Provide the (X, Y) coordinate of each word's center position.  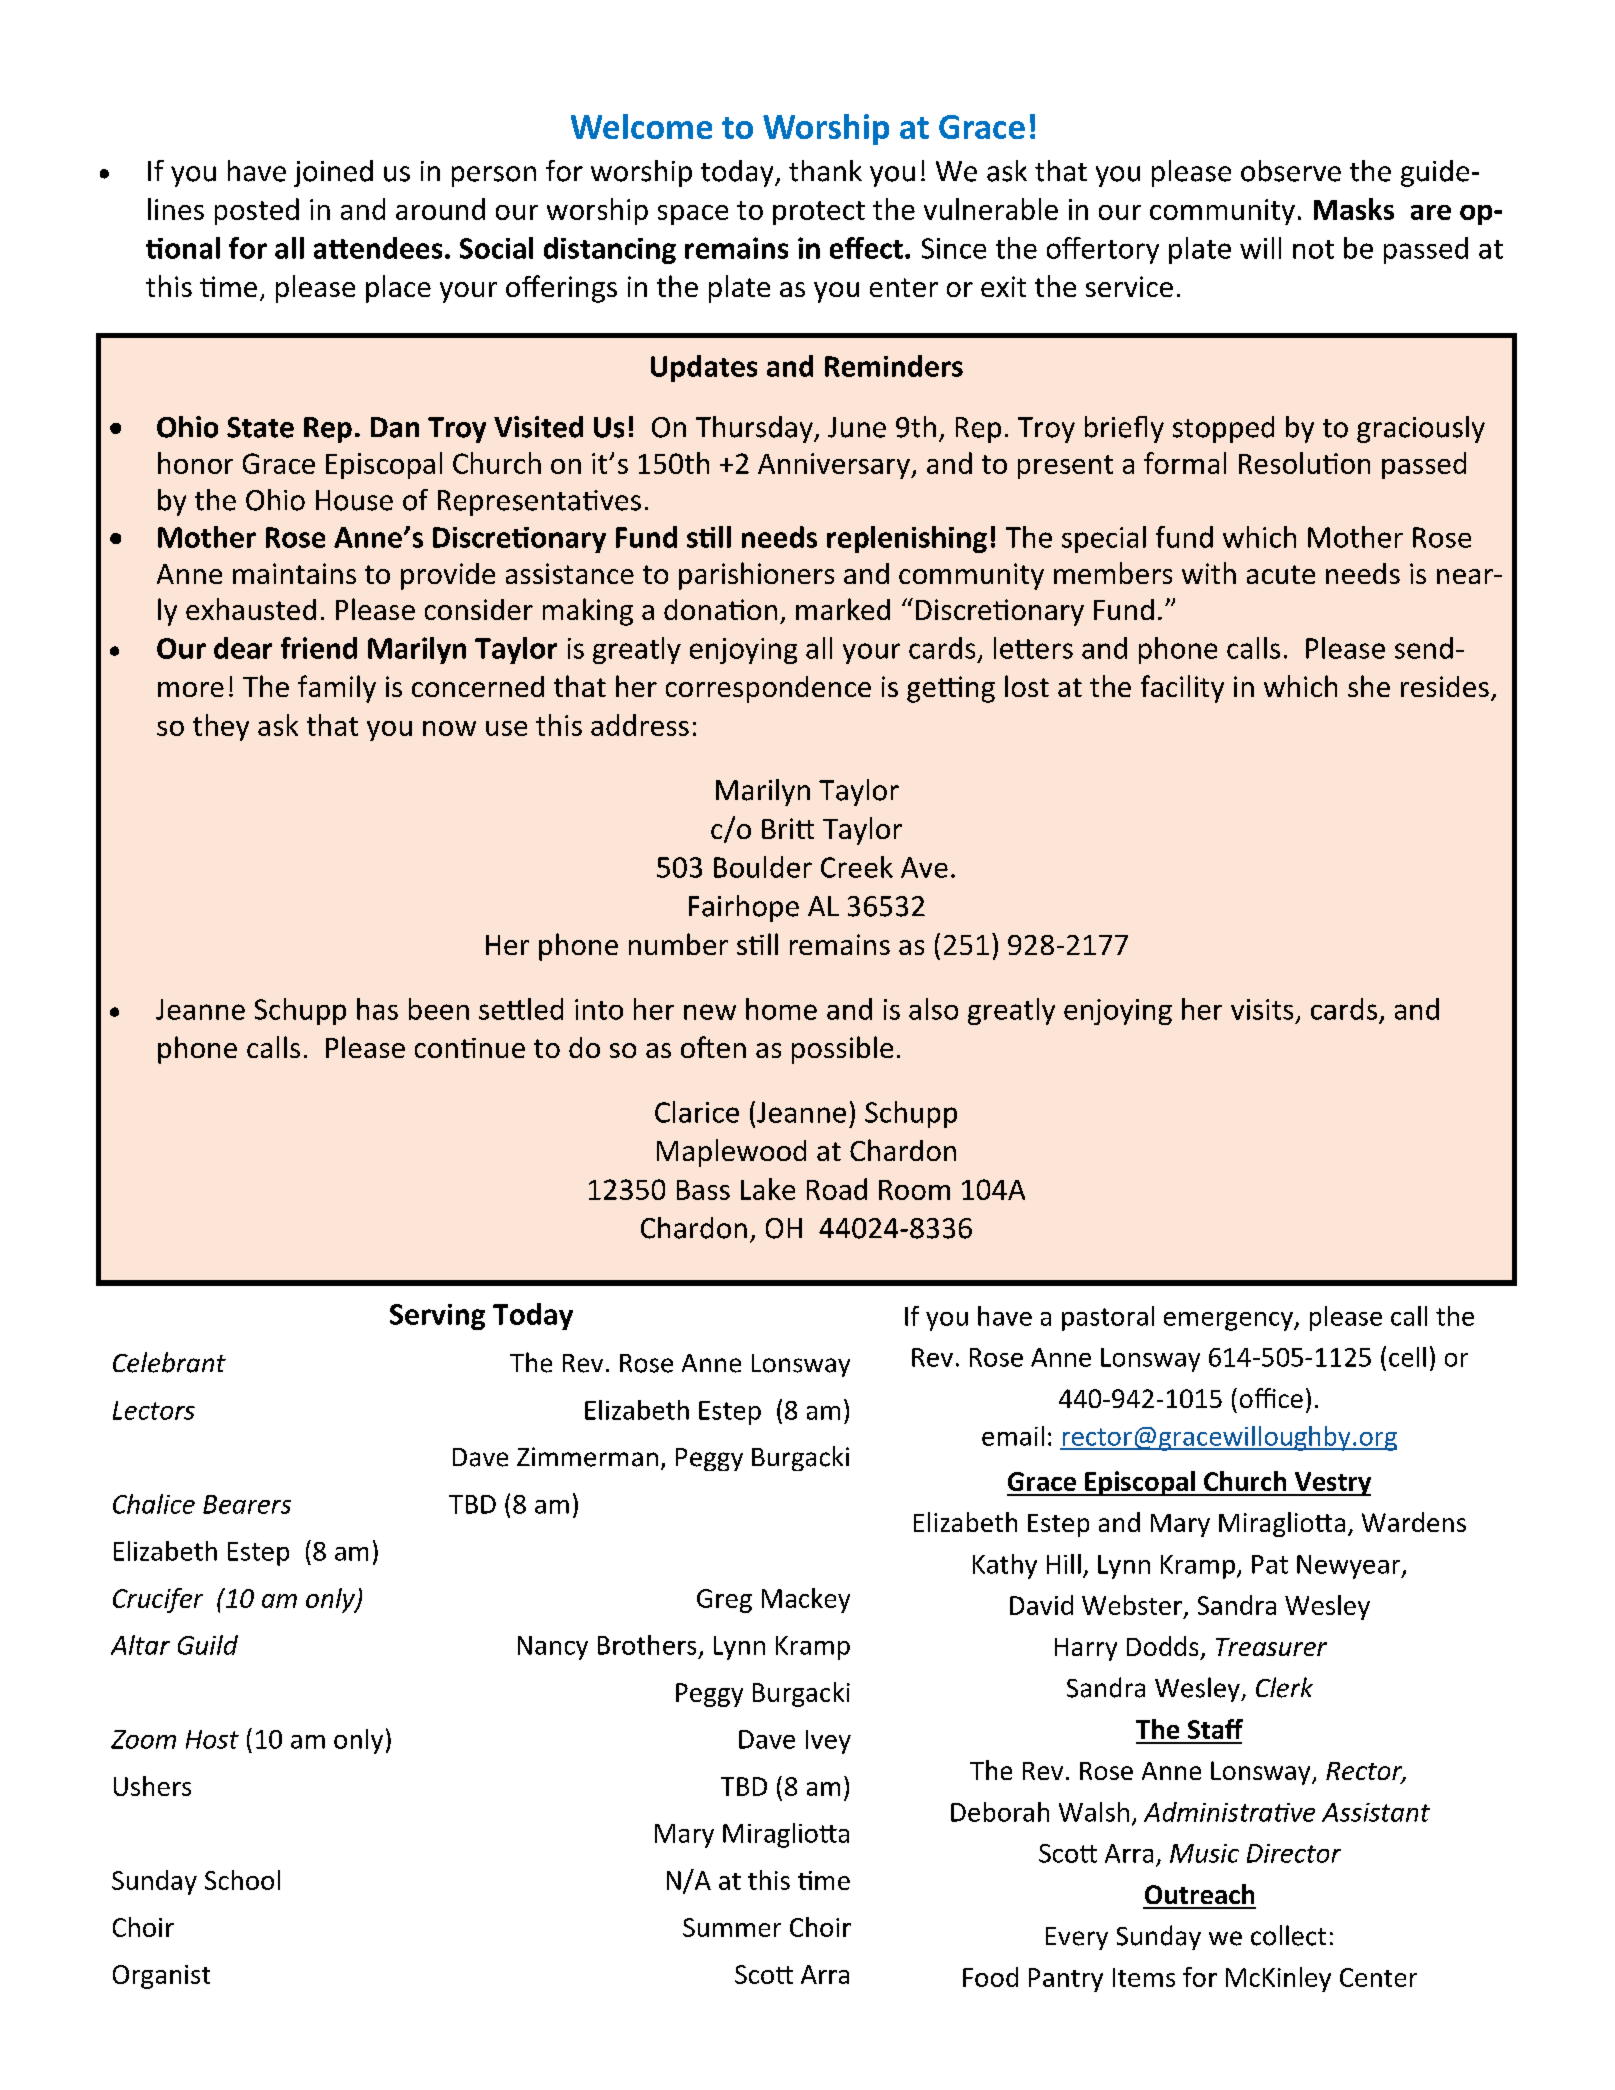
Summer (732, 1927)
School (242, 1880)
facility (1182, 689)
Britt (788, 828)
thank (825, 171)
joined (333, 173)
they (221, 727)
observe (1291, 171)
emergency (1229, 1321)
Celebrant (169, 1362)
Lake (768, 1189)
